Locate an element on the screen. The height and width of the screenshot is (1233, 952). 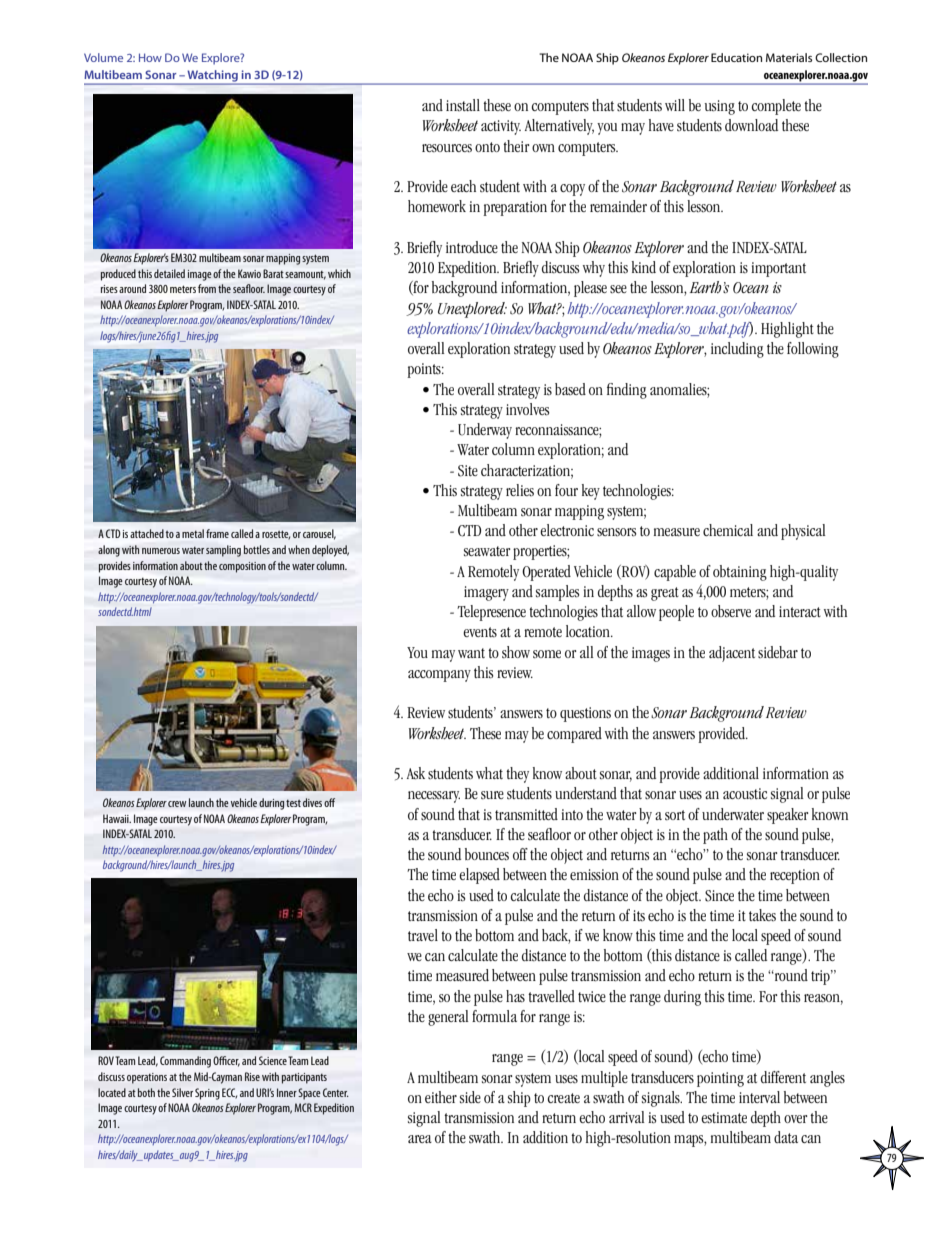
complete is located at coordinates (776, 107).
